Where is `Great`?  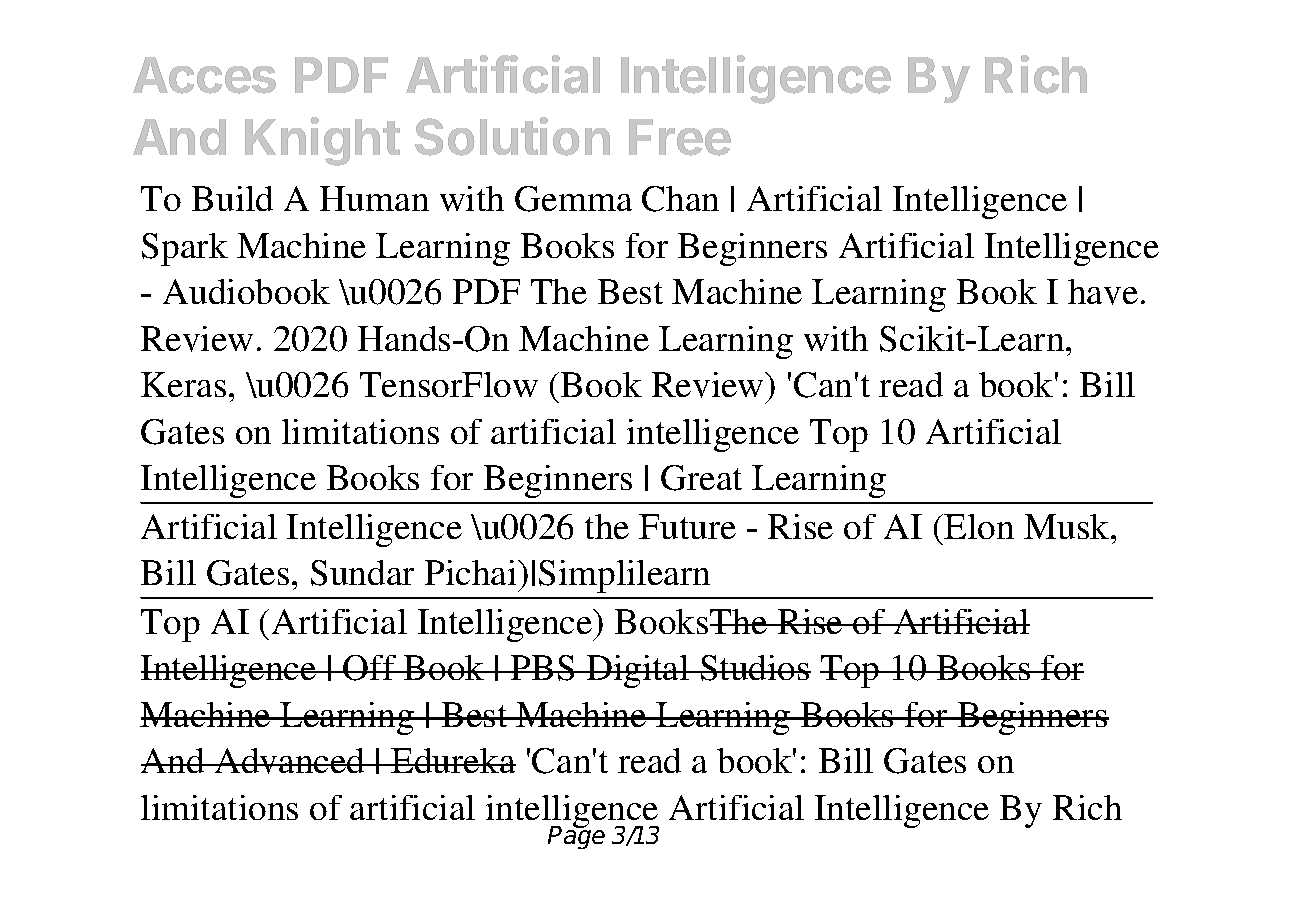
Great is located at coordinates (701, 478).
